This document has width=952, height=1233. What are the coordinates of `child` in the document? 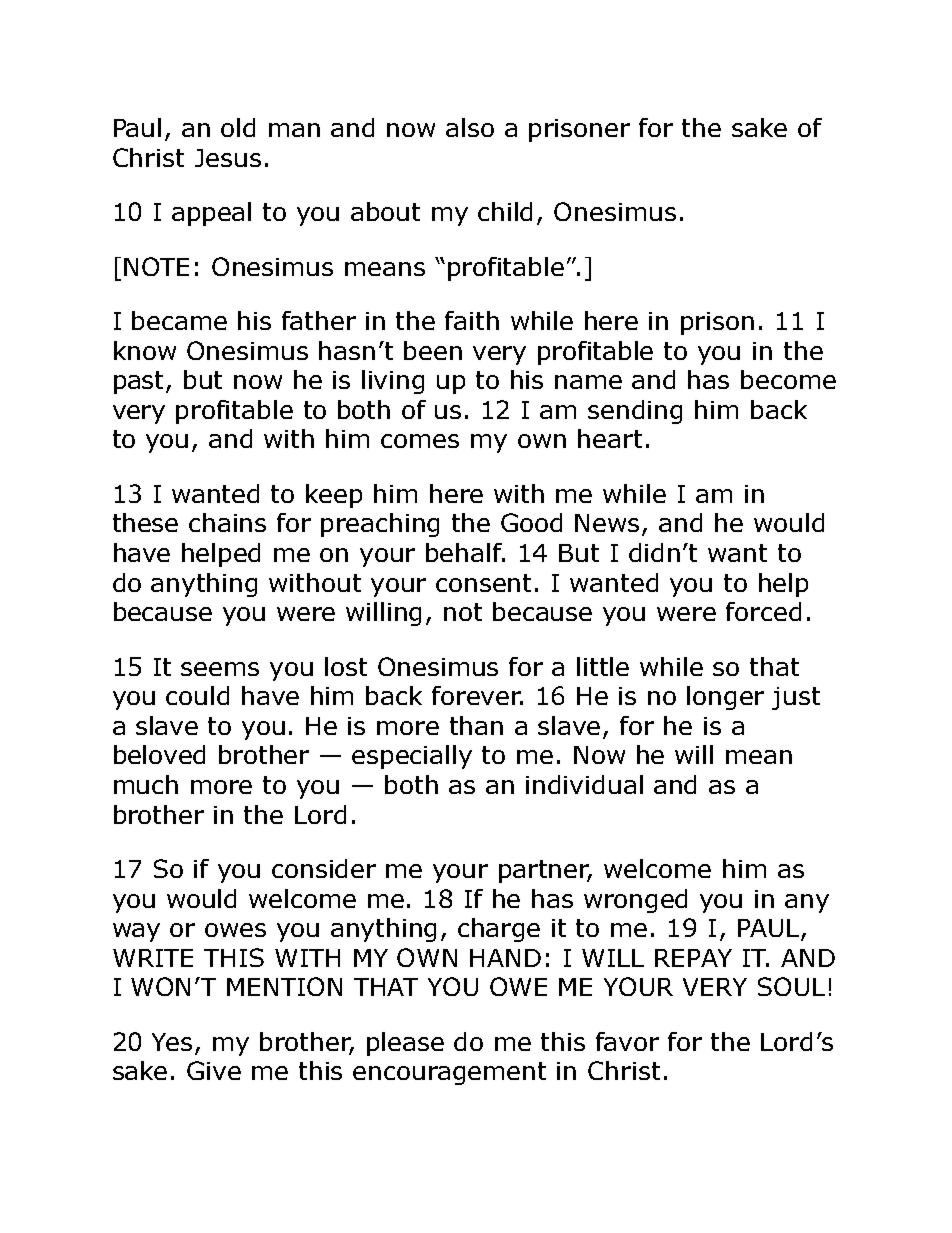 It's located at (505, 211).
